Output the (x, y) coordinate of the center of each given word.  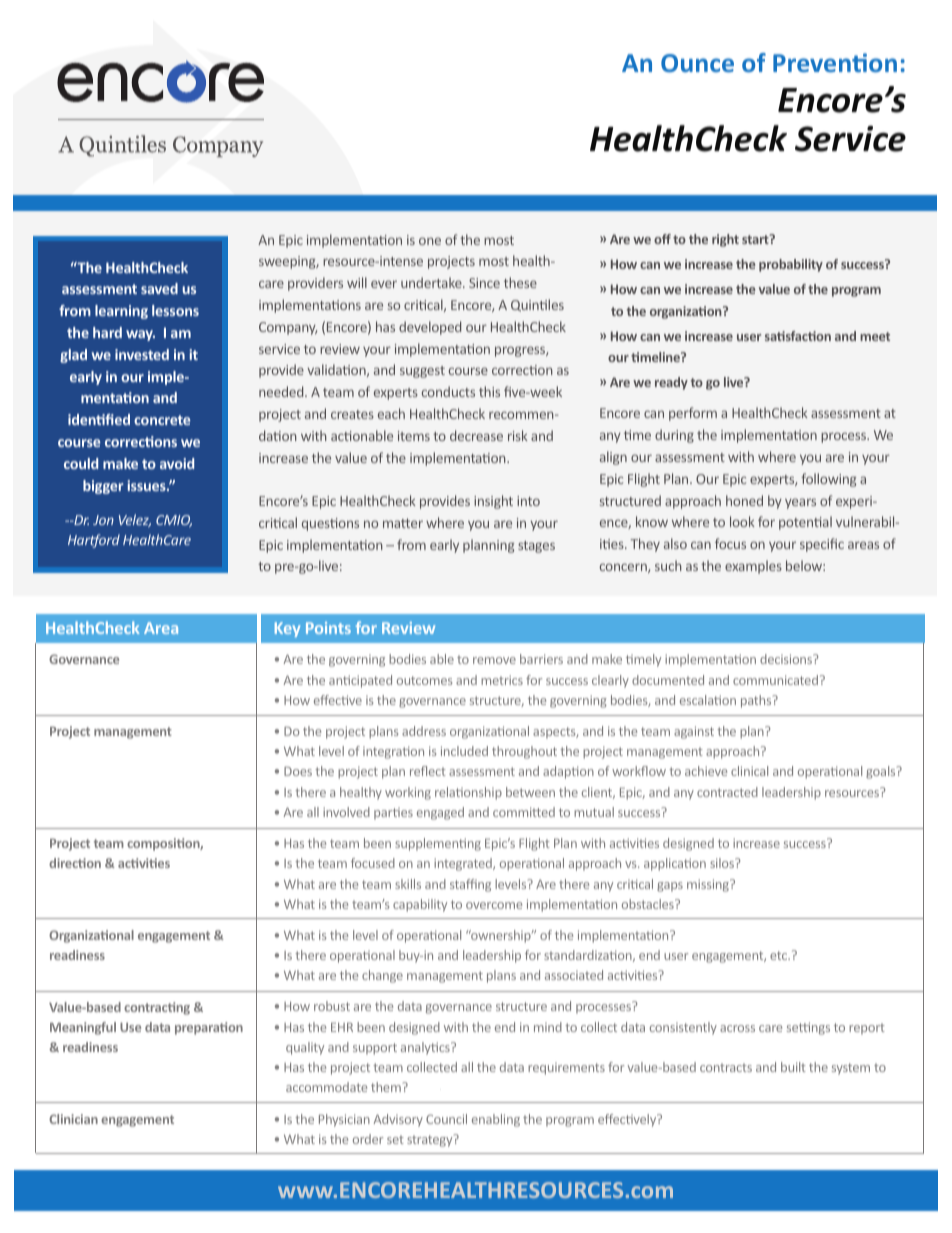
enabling (496, 1120)
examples (753, 567)
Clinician (73, 1119)
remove (494, 660)
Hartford (94, 541)
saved (159, 288)
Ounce (697, 63)
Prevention (835, 62)
